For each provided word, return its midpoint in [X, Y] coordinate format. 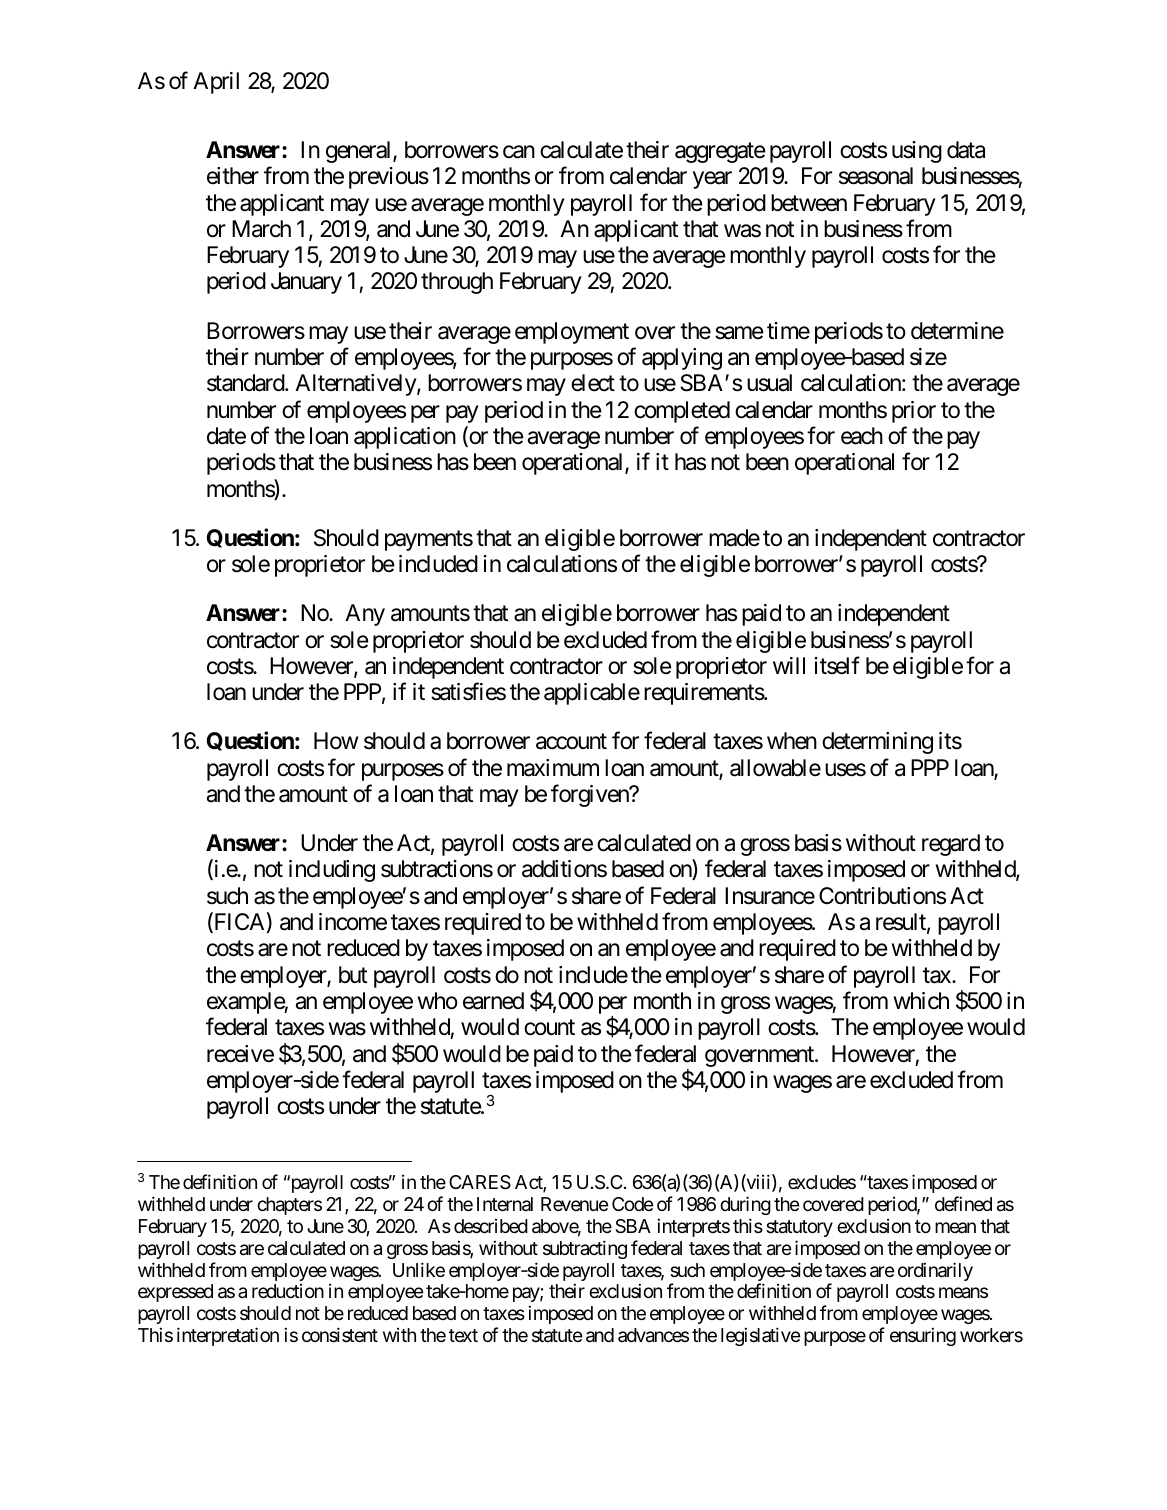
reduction [288, 1291]
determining [877, 743]
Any [365, 615]
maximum [553, 768]
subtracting [585, 1249]
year [712, 180]
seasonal [876, 176]
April [216, 83]
